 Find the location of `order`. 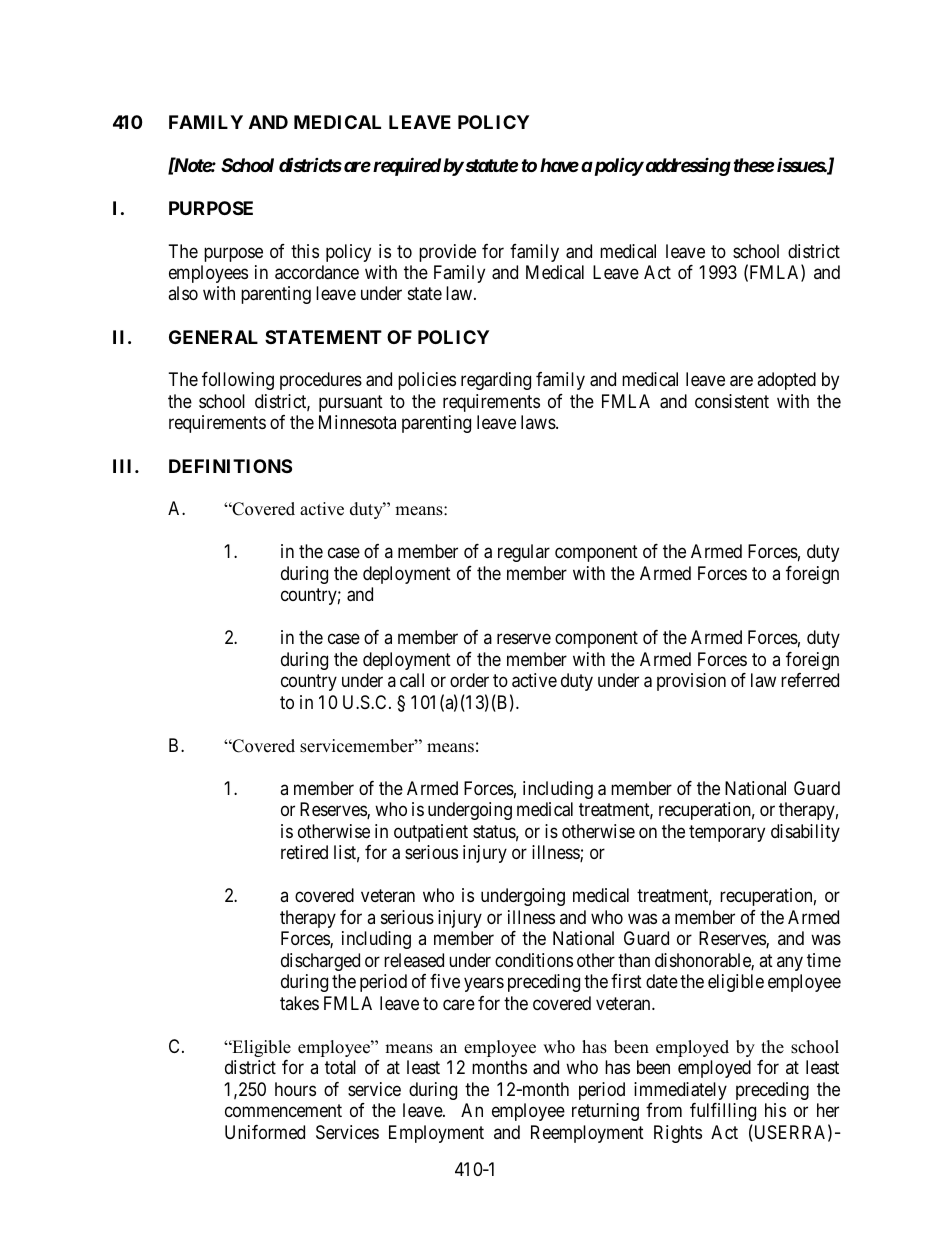

order is located at coordinates (469, 680).
